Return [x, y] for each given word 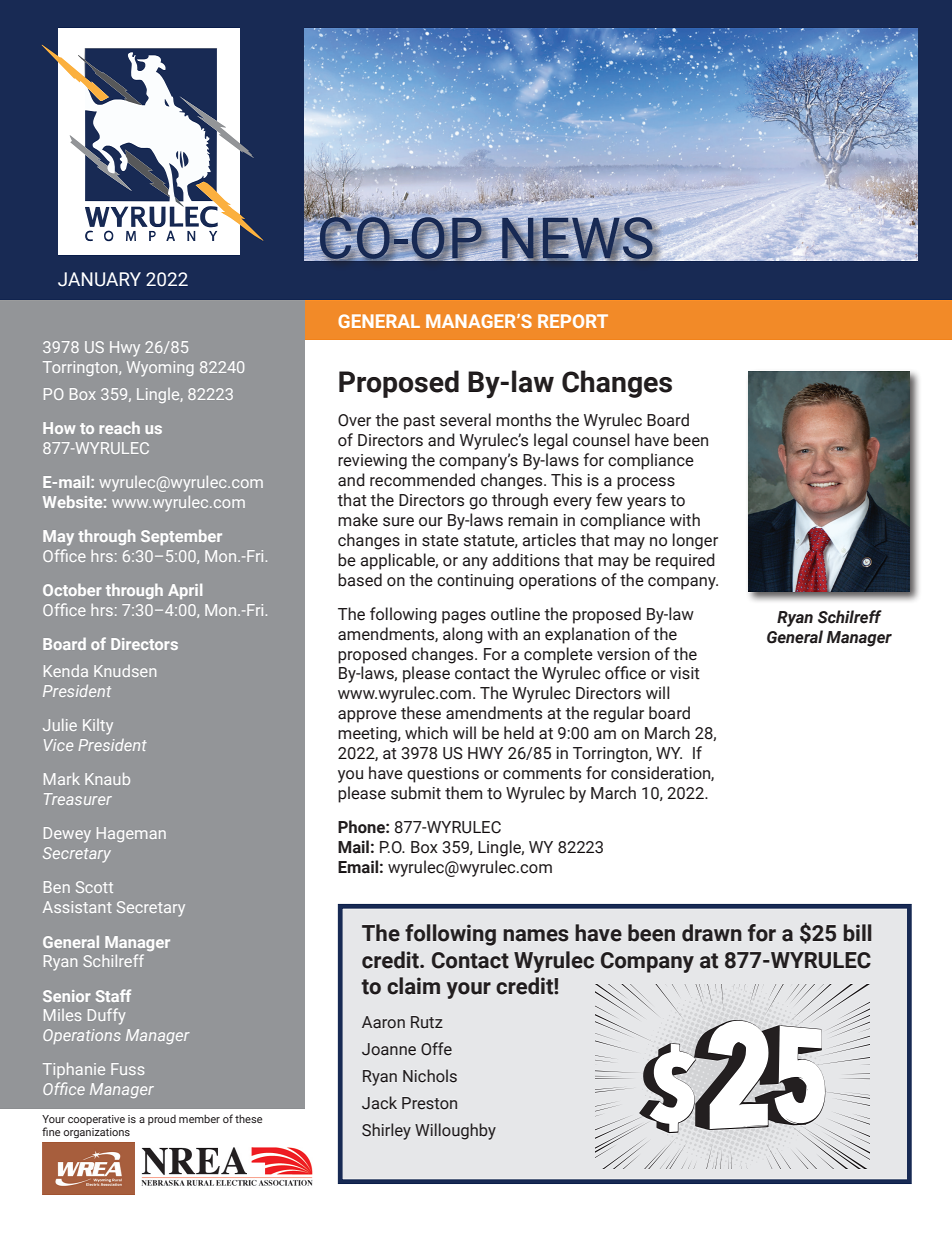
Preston [429, 1103]
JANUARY [99, 279]
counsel [601, 440]
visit [685, 673]
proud [162, 1120]
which [426, 733]
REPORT [573, 321]
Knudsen [125, 671]
